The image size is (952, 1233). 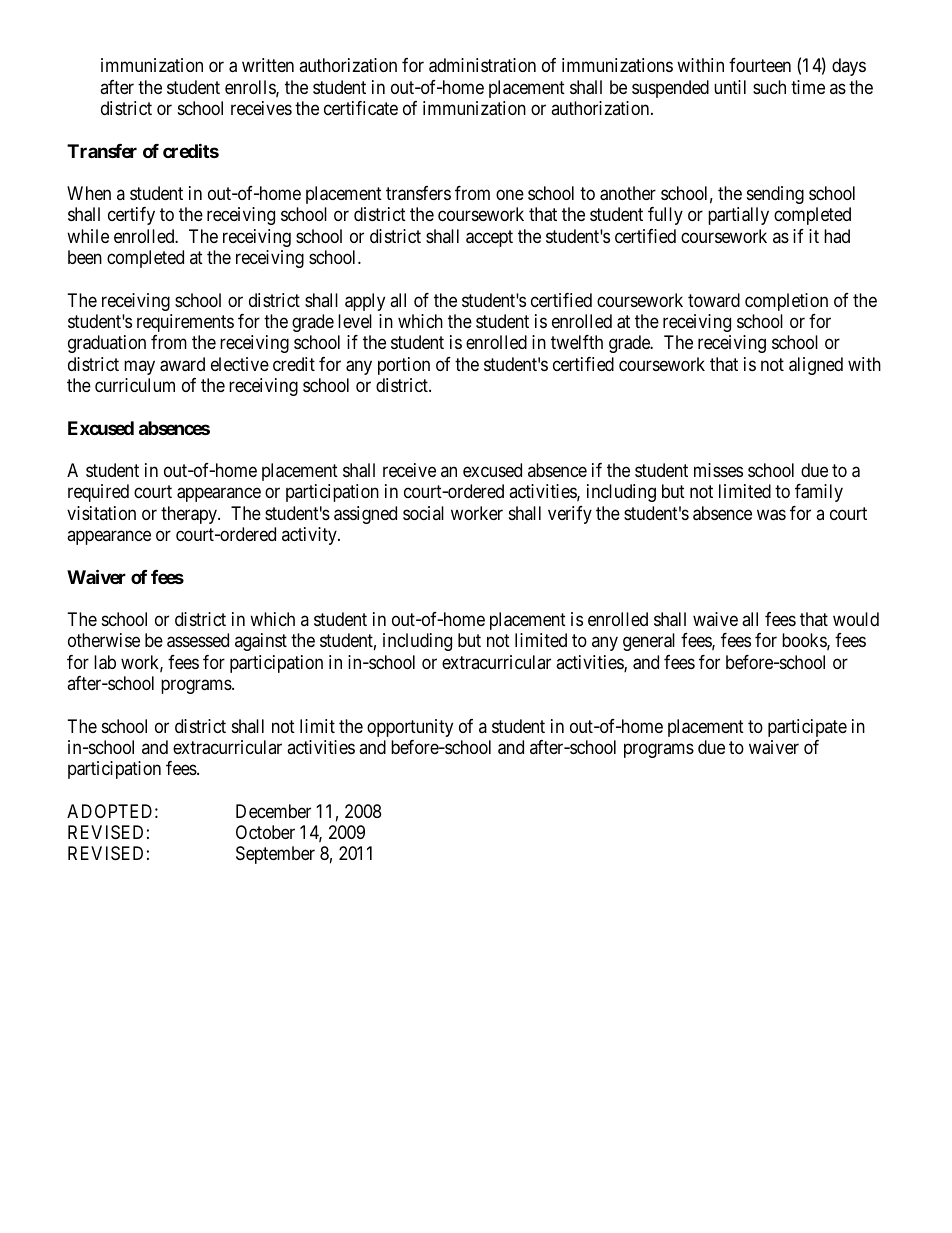 I want to click on partially, so click(x=738, y=216).
